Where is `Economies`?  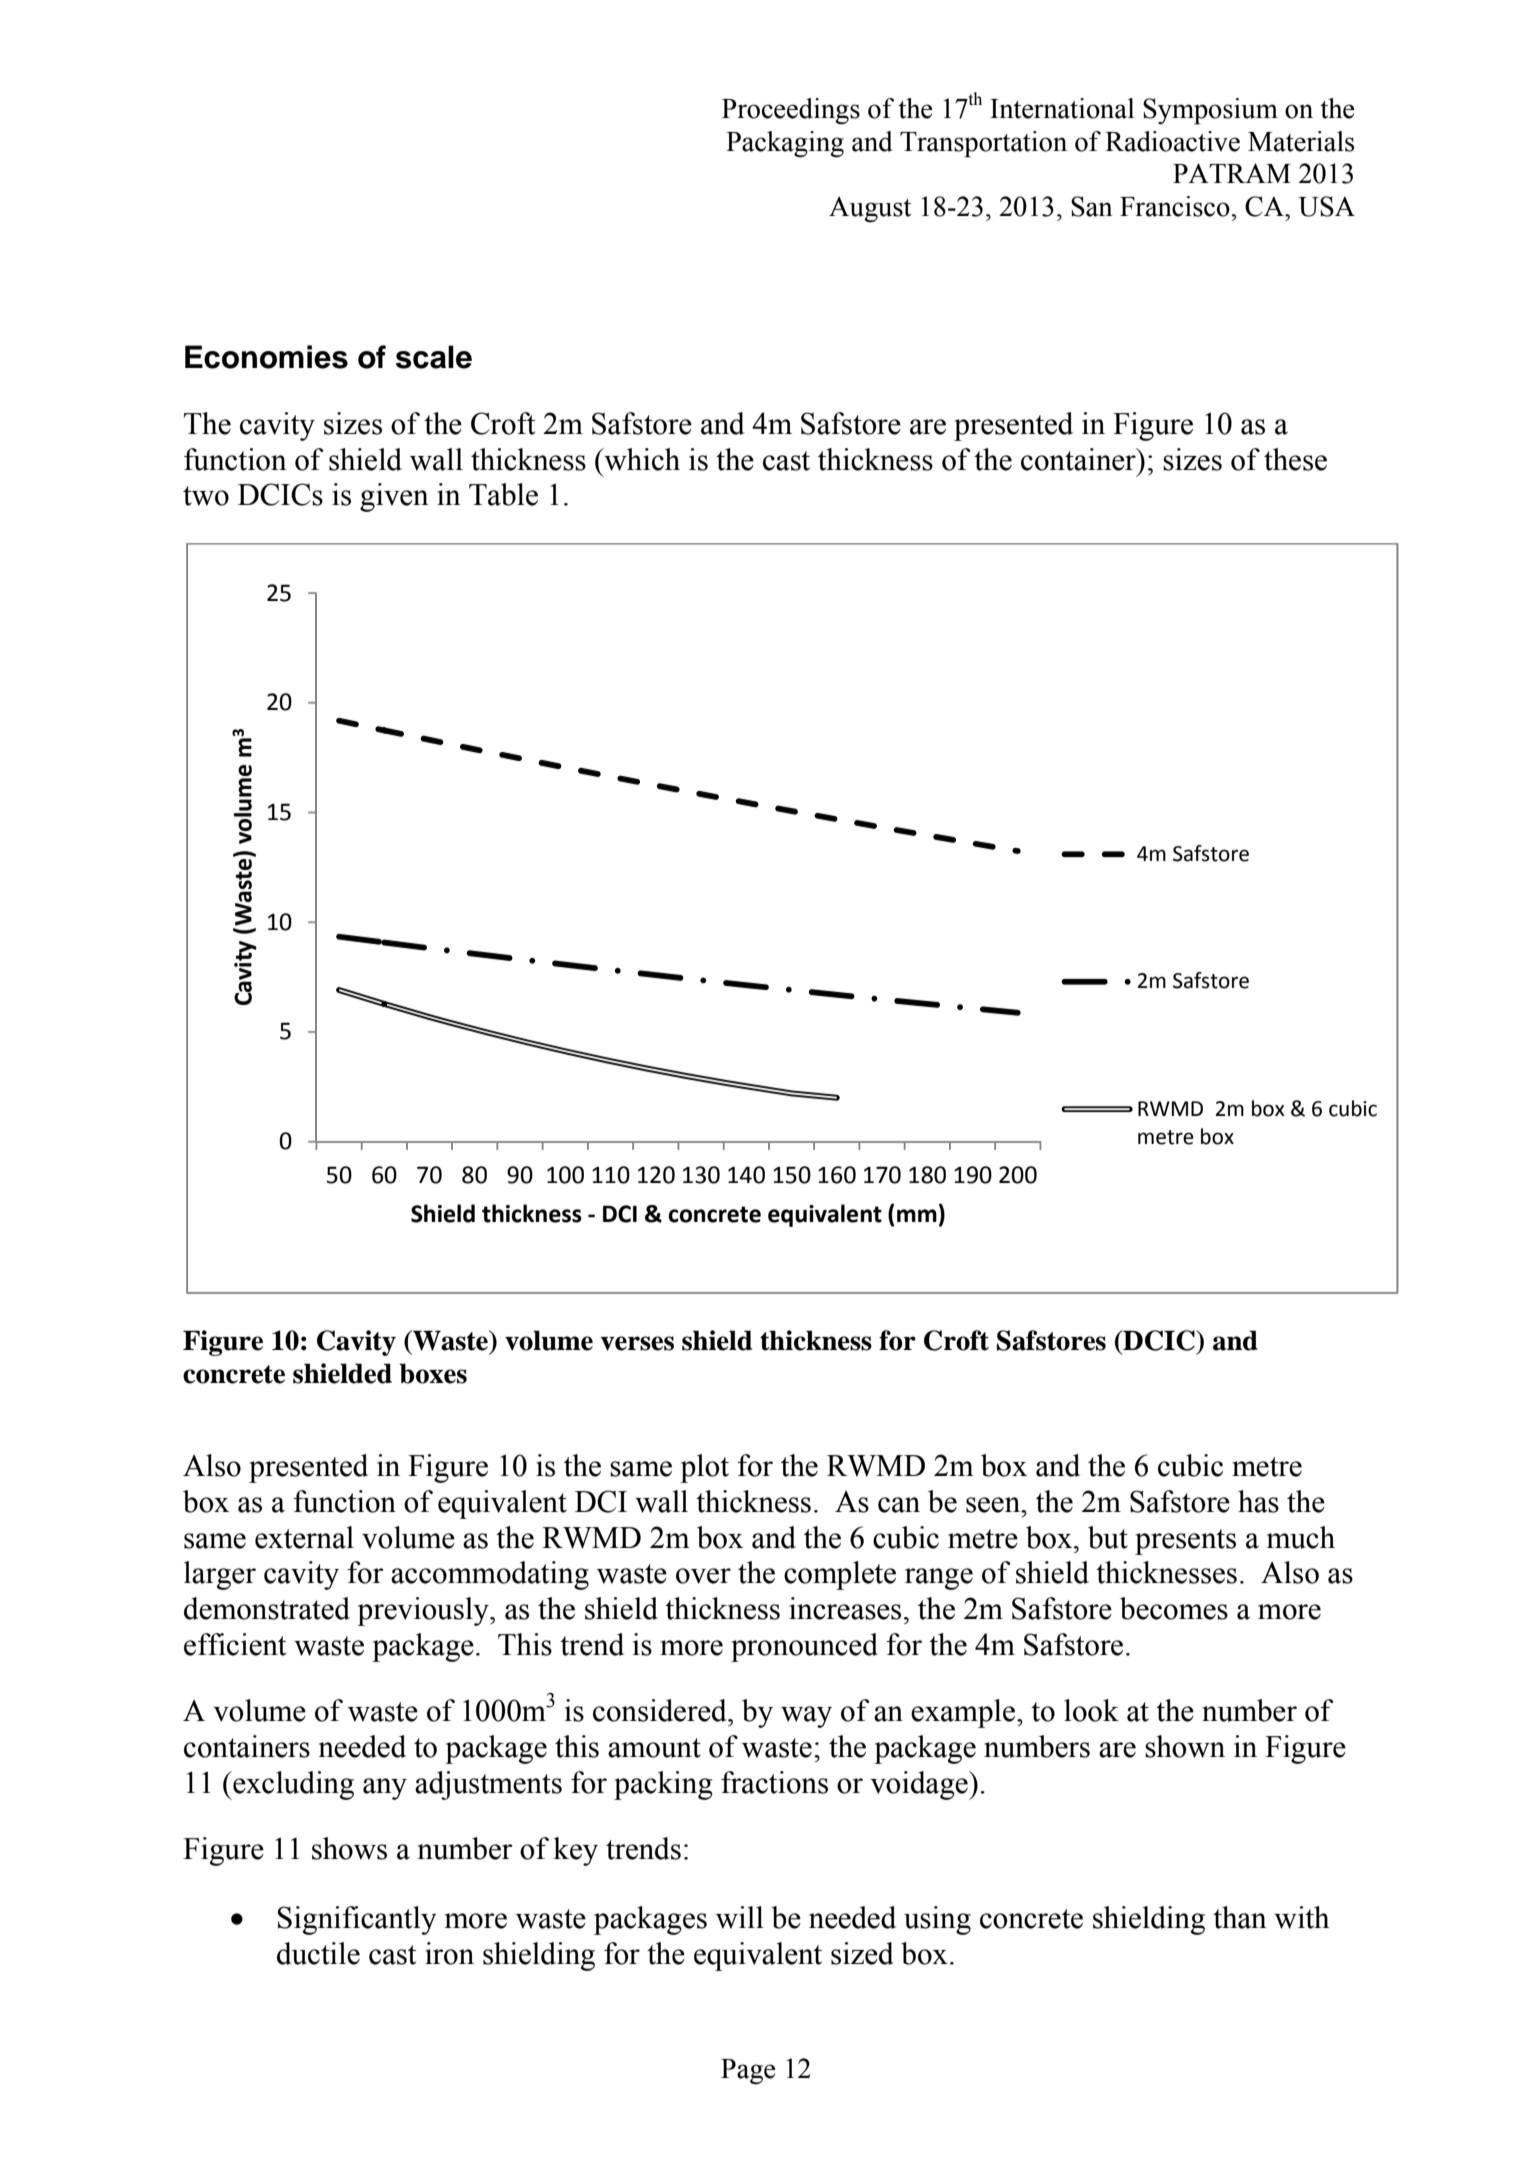 Economies is located at coordinates (266, 357).
